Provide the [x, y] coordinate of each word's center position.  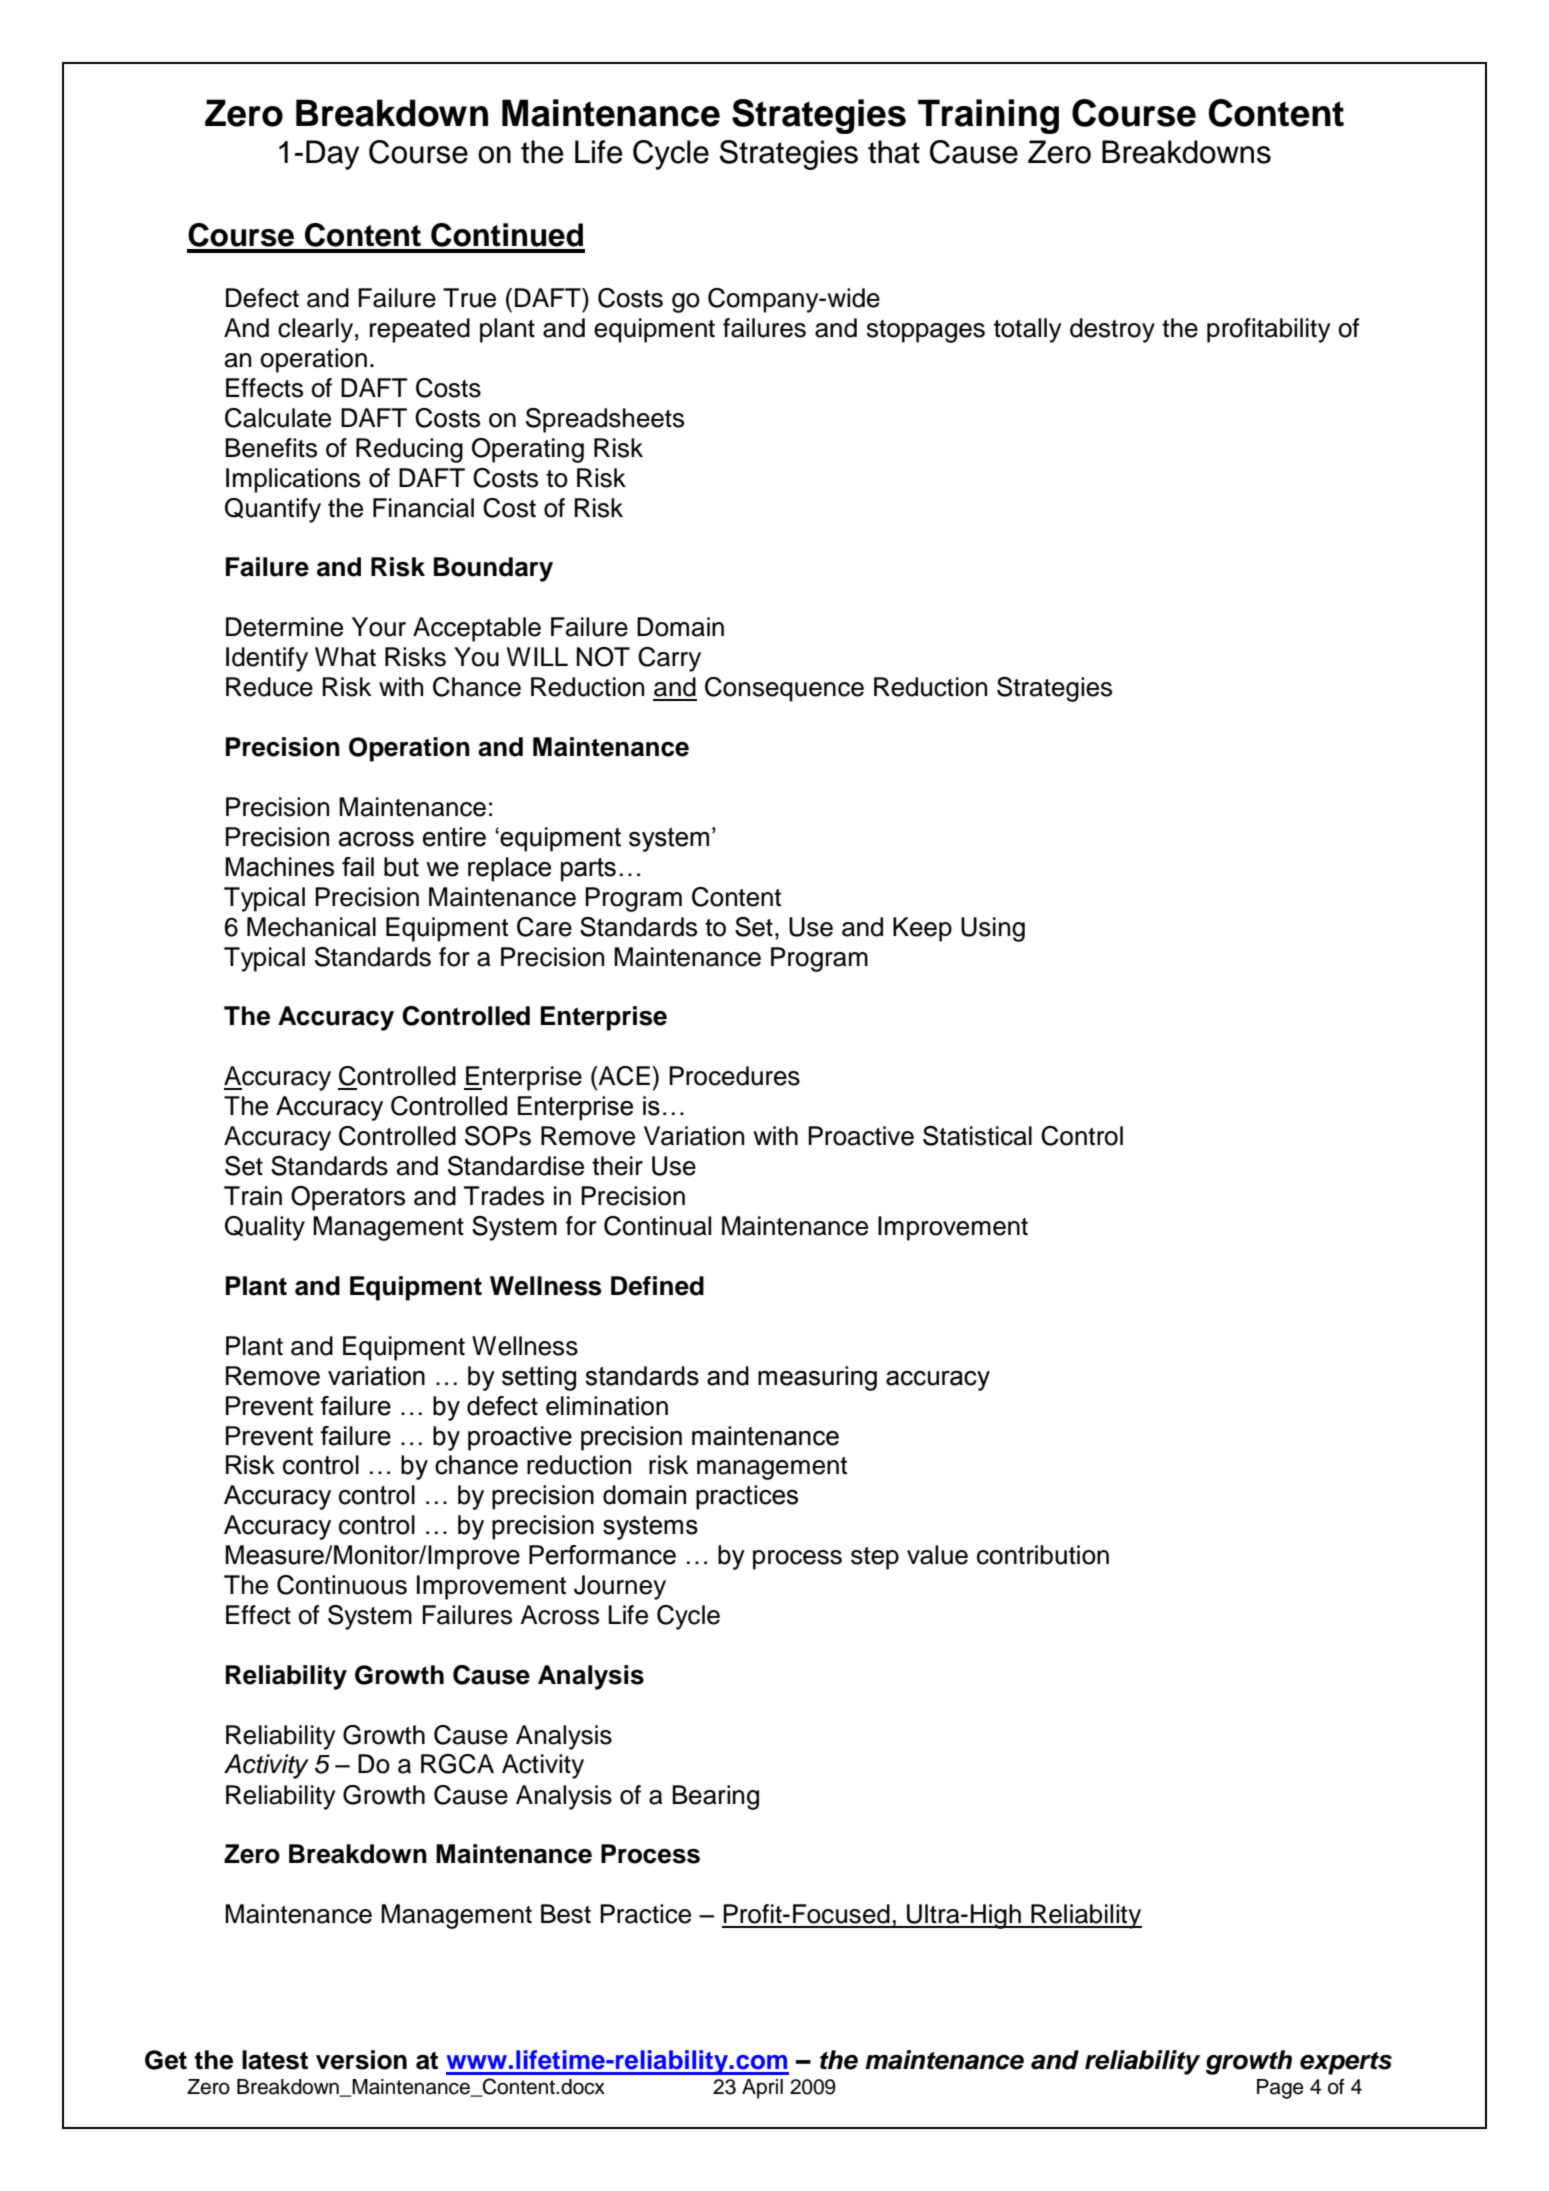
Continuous [342, 1585]
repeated [420, 330]
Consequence [784, 689]
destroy [1112, 330]
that [894, 152]
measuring [817, 1378]
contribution [1043, 1555]
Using [993, 929]
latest [275, 2060]
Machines [279, 867]
